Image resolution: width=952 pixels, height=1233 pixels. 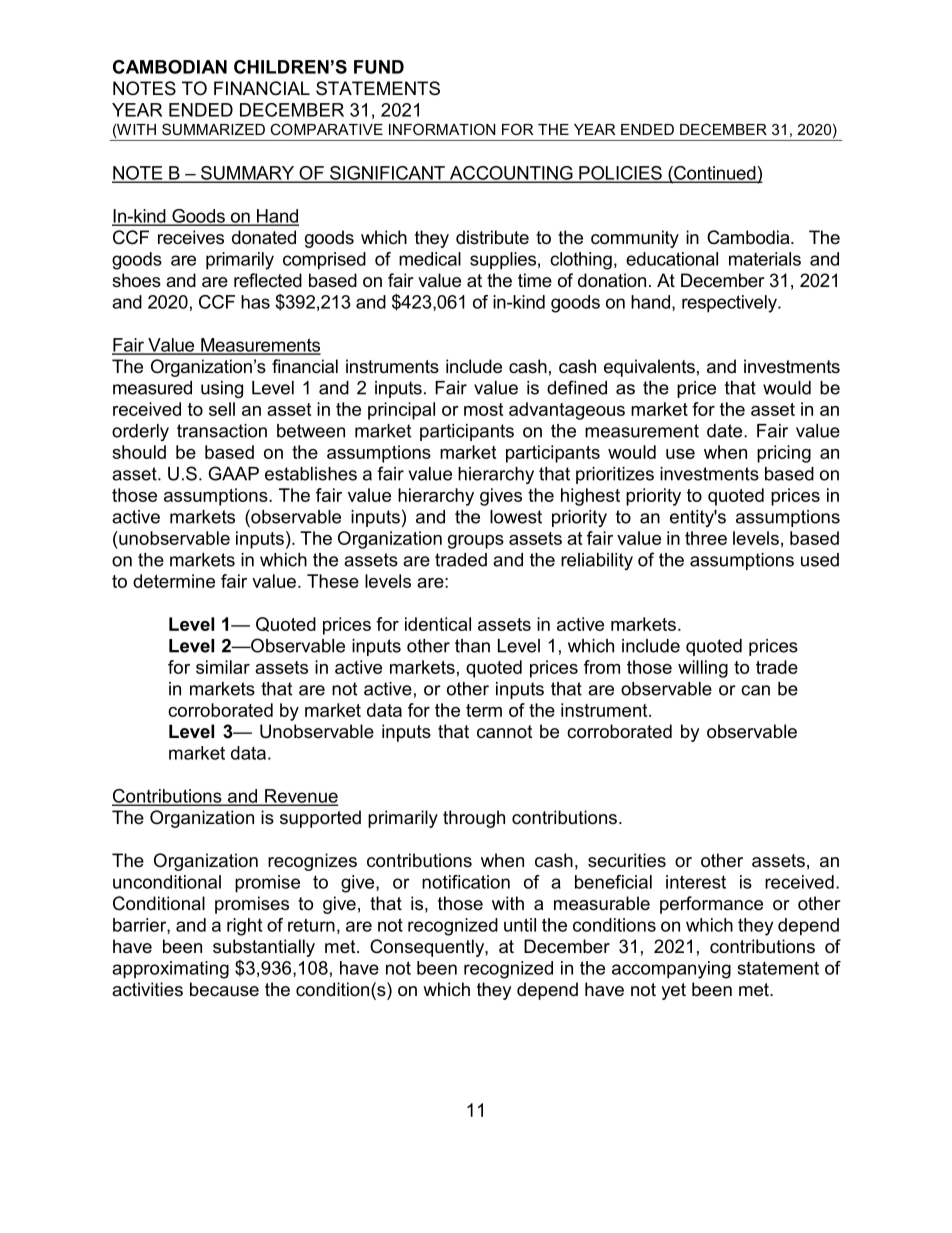 What do you see at coordinates (671, 970) in the screenshot?
I see `accompanying` at bounding box center [671, 970].
